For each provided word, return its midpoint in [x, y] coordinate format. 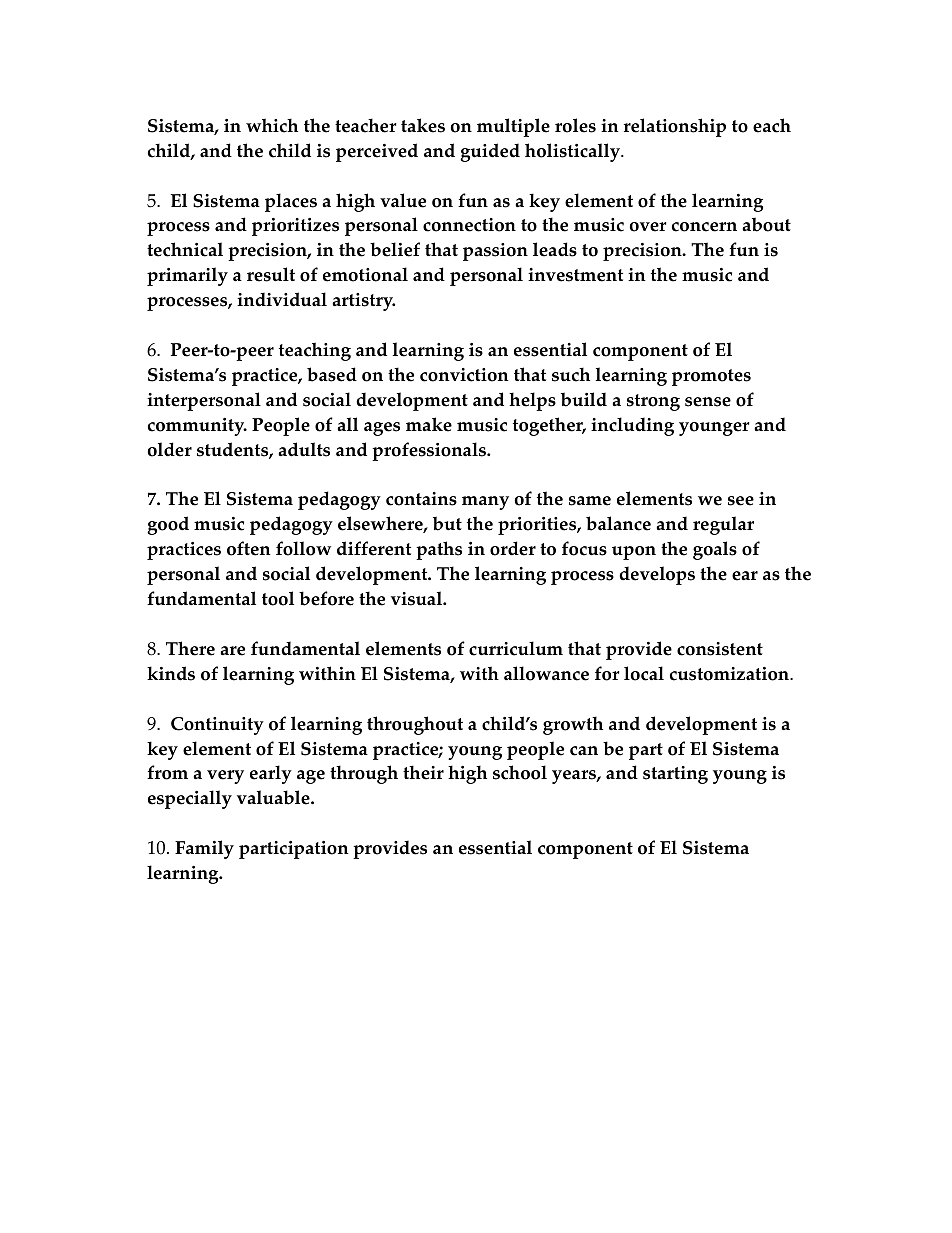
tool [278, 598]
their [423, 772]
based [332, 374]
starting [675, 775]
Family [204, 849]
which [272, 125]
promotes [711, 377]
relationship [675, 127]
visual [417, 598]
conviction [464, 375]
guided [490, 152]
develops [657, 575]
